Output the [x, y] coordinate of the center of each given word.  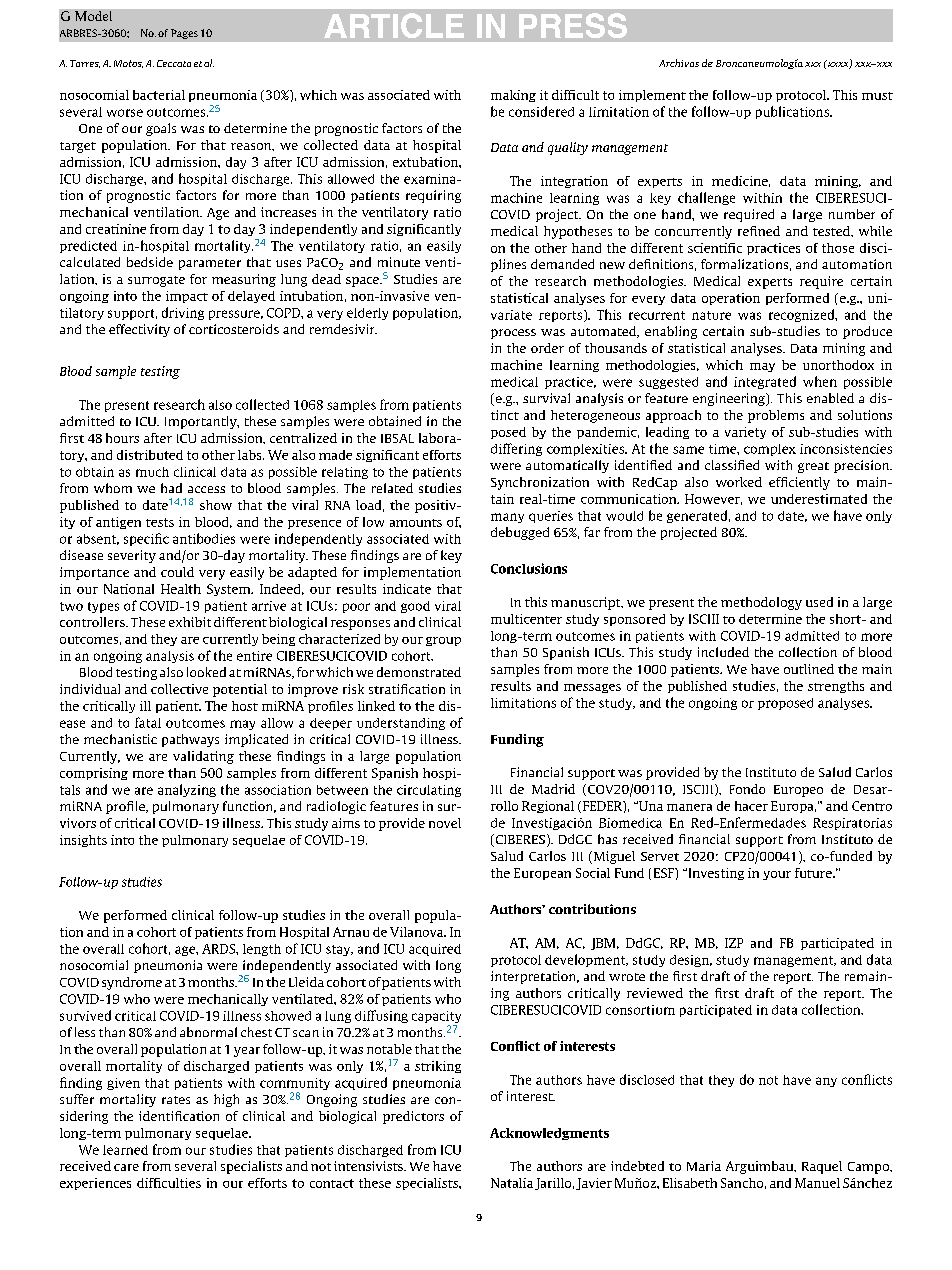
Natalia [512, 1183]
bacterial [159, 95]
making [513, 96]
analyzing [187, 790]
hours [122, 438]
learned [125, 1150]
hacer [751, 806]
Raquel [822, 1167]
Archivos [679, 63]
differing [516, 449]
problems [776, 416]
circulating [429, 791]
